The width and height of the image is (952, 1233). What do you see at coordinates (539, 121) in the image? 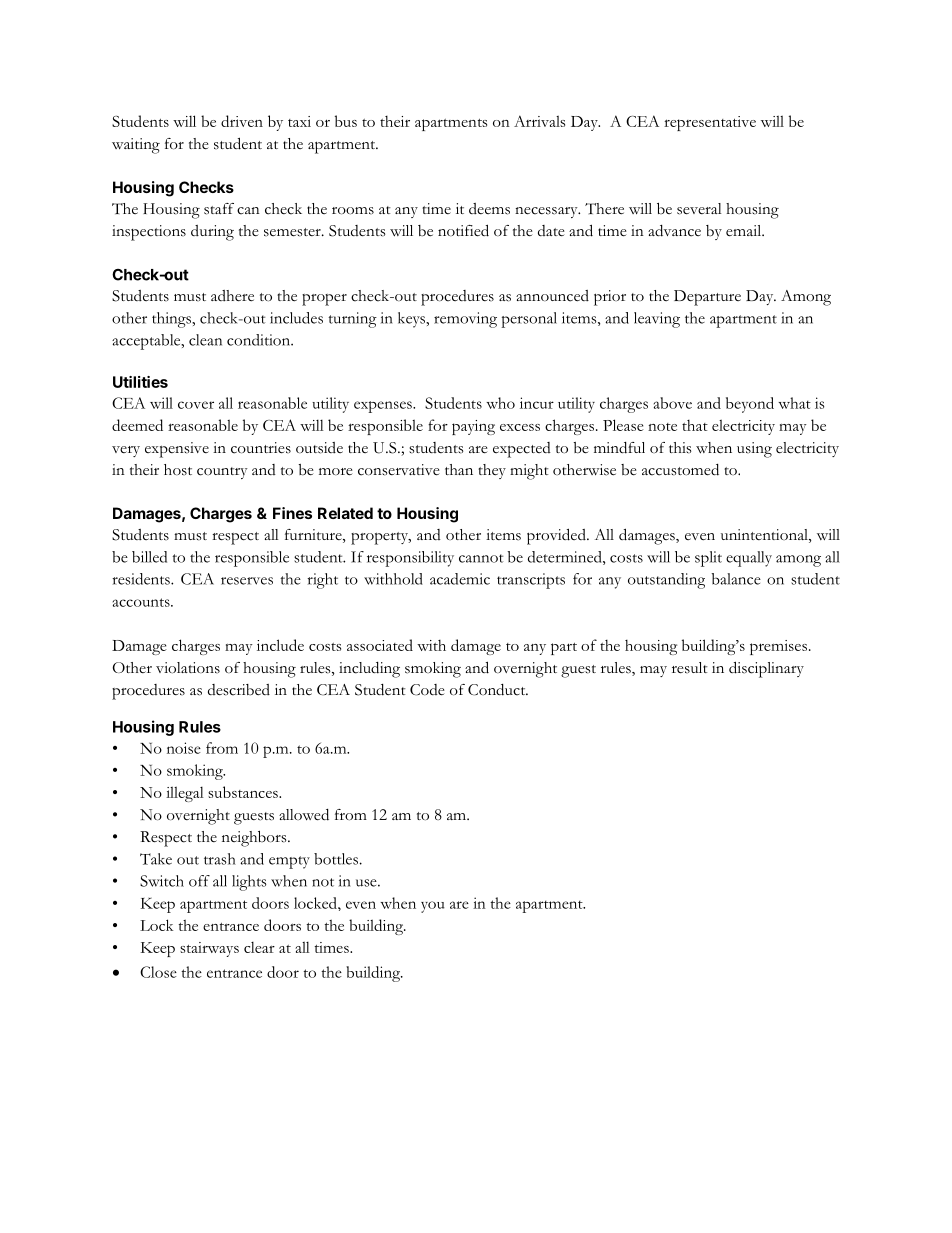
I see `Arrivals` at bounding box center [539, 121].
